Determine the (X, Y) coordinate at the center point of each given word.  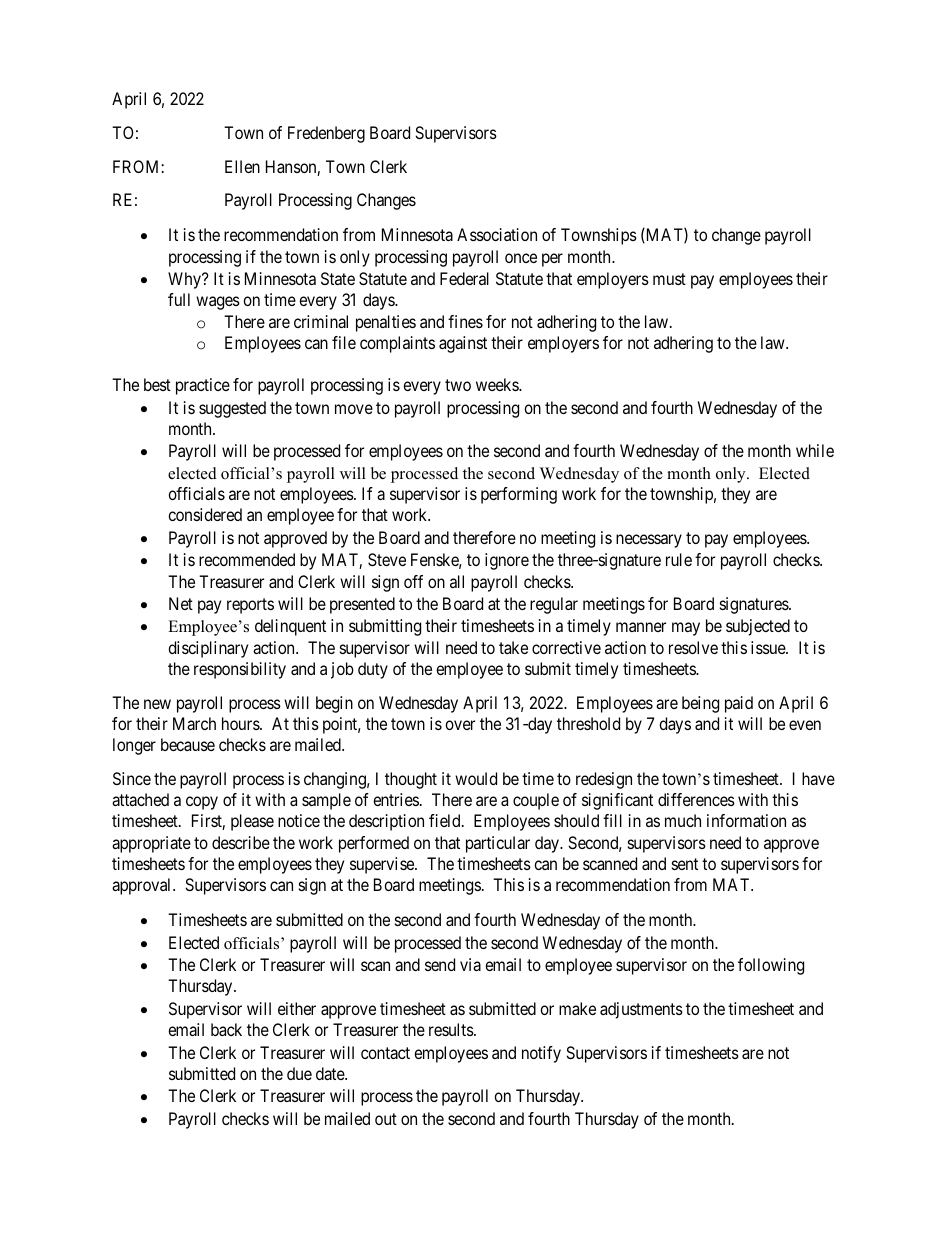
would (476, 778)
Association (497, 234)
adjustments (641, 1010)
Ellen (242, 166)
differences (696, 799)
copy (202, 803)
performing (519, 495)
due (299, 1073)
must (669, 279)
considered (205, 514)
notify (541, 1054)
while (815, 450)
